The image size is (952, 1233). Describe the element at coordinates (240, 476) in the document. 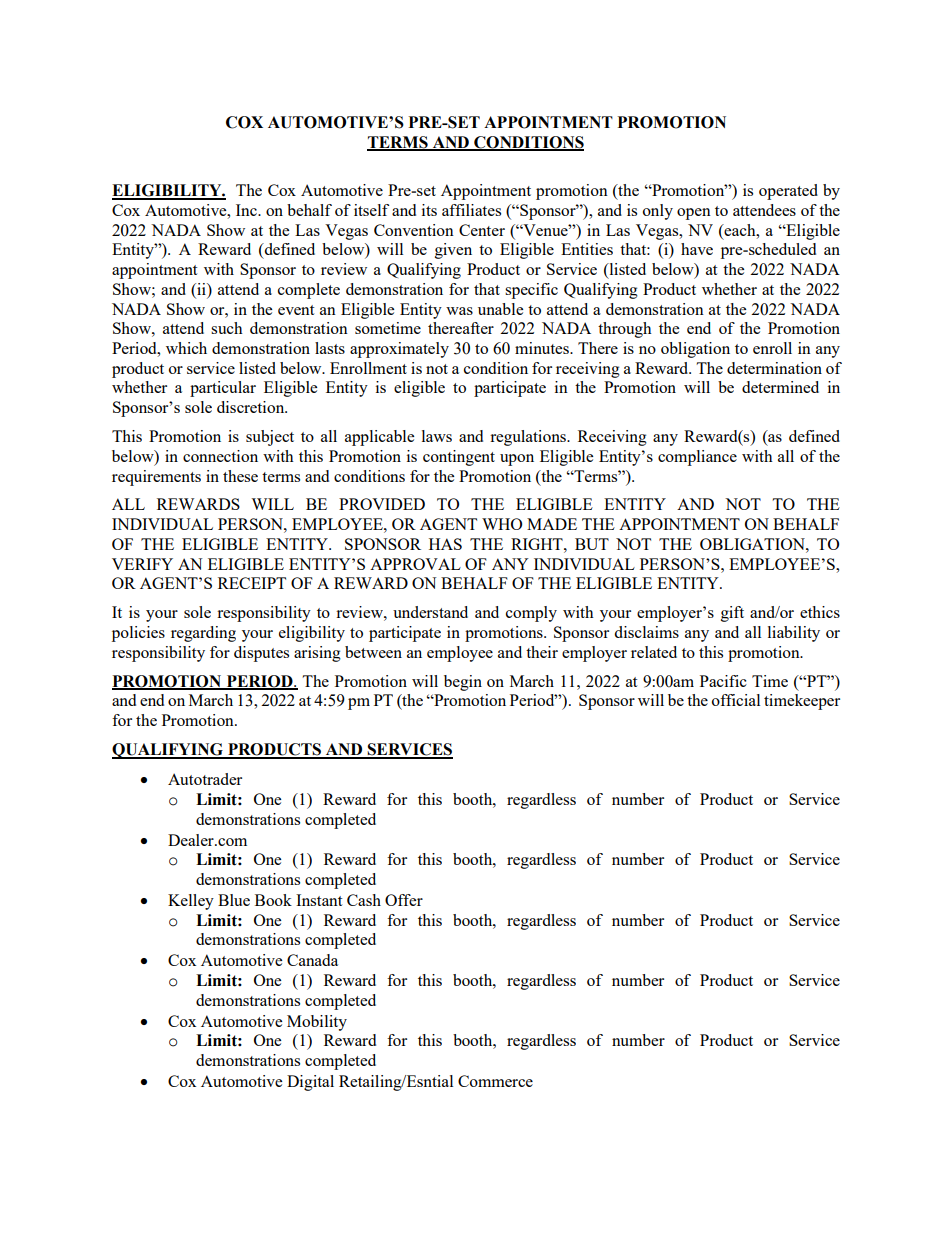

I see `these` at that location.
